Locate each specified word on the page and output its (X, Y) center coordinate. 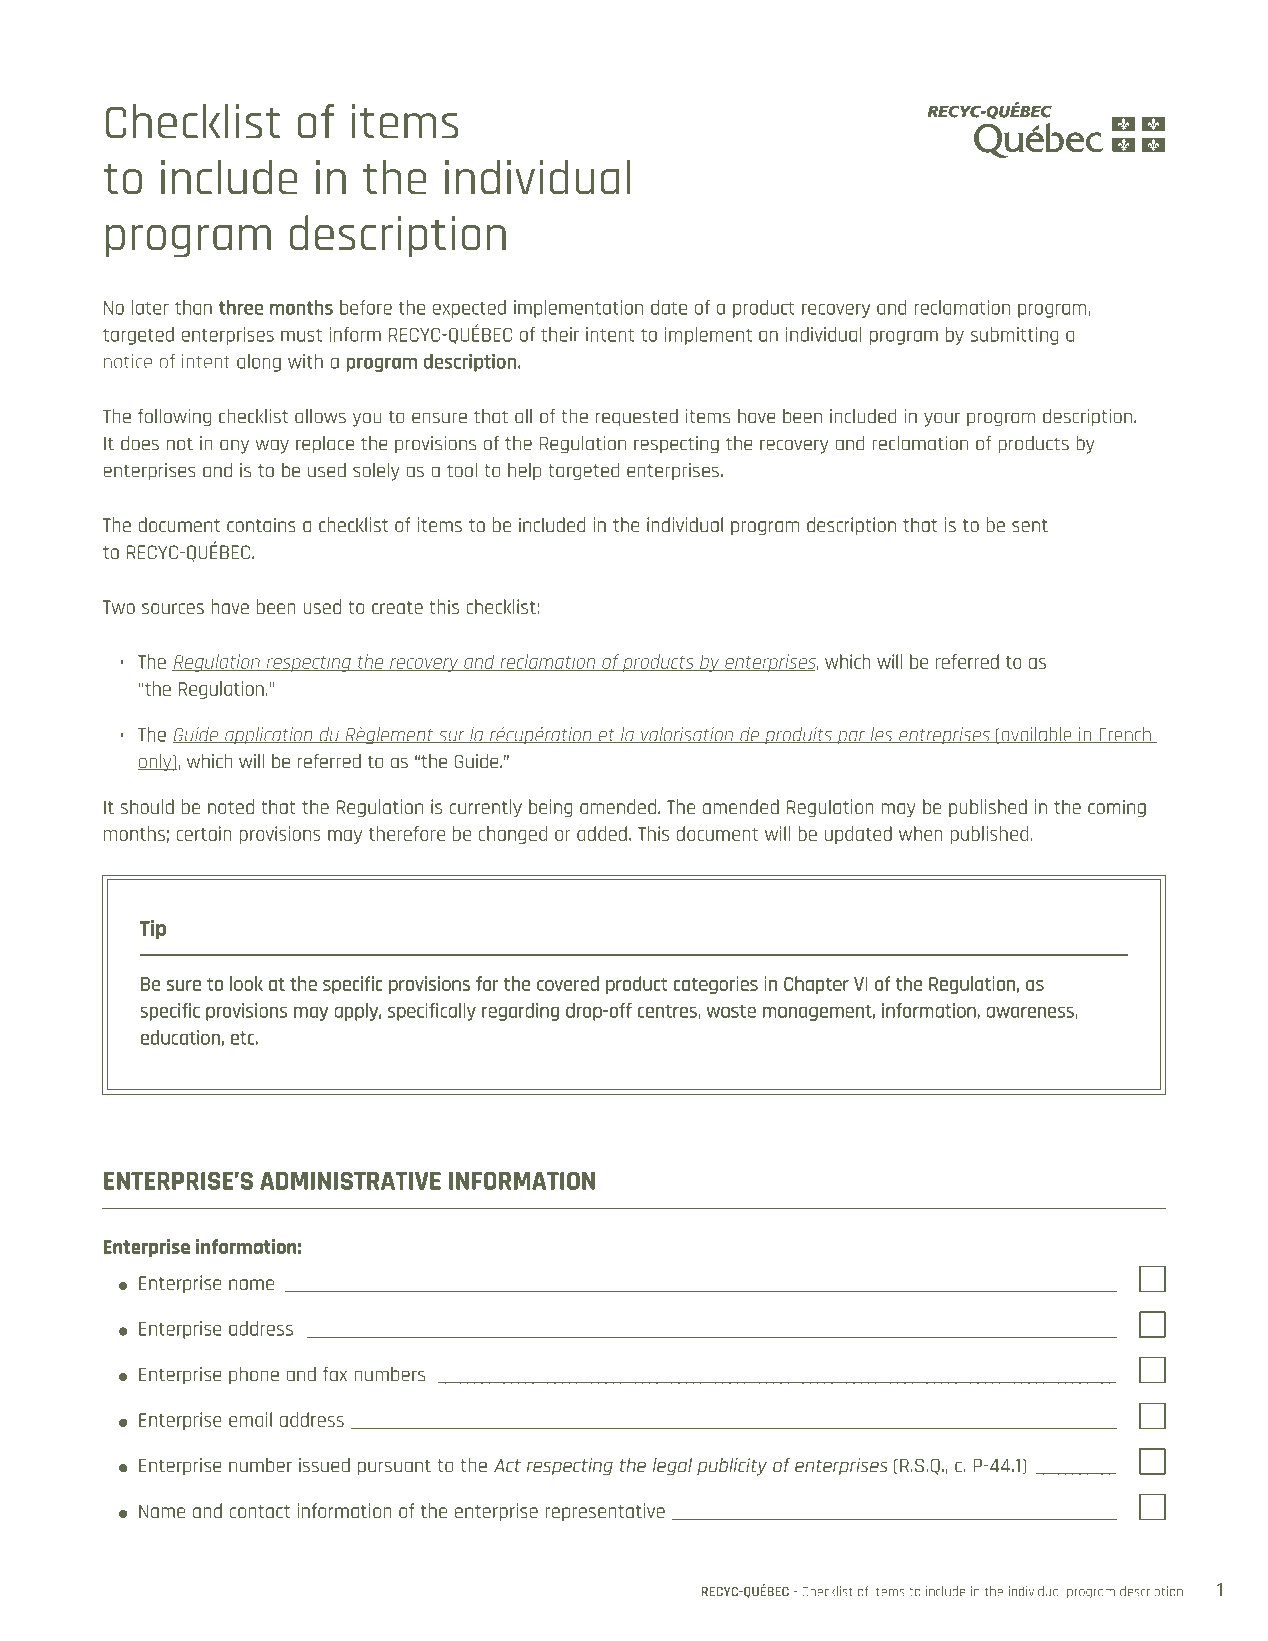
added (602, 833)
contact (260, 1511)
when (921, 833)
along (259, 363)
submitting (1015, 336)
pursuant (394, 1467)
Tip (153, 929)
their (560, 334)
